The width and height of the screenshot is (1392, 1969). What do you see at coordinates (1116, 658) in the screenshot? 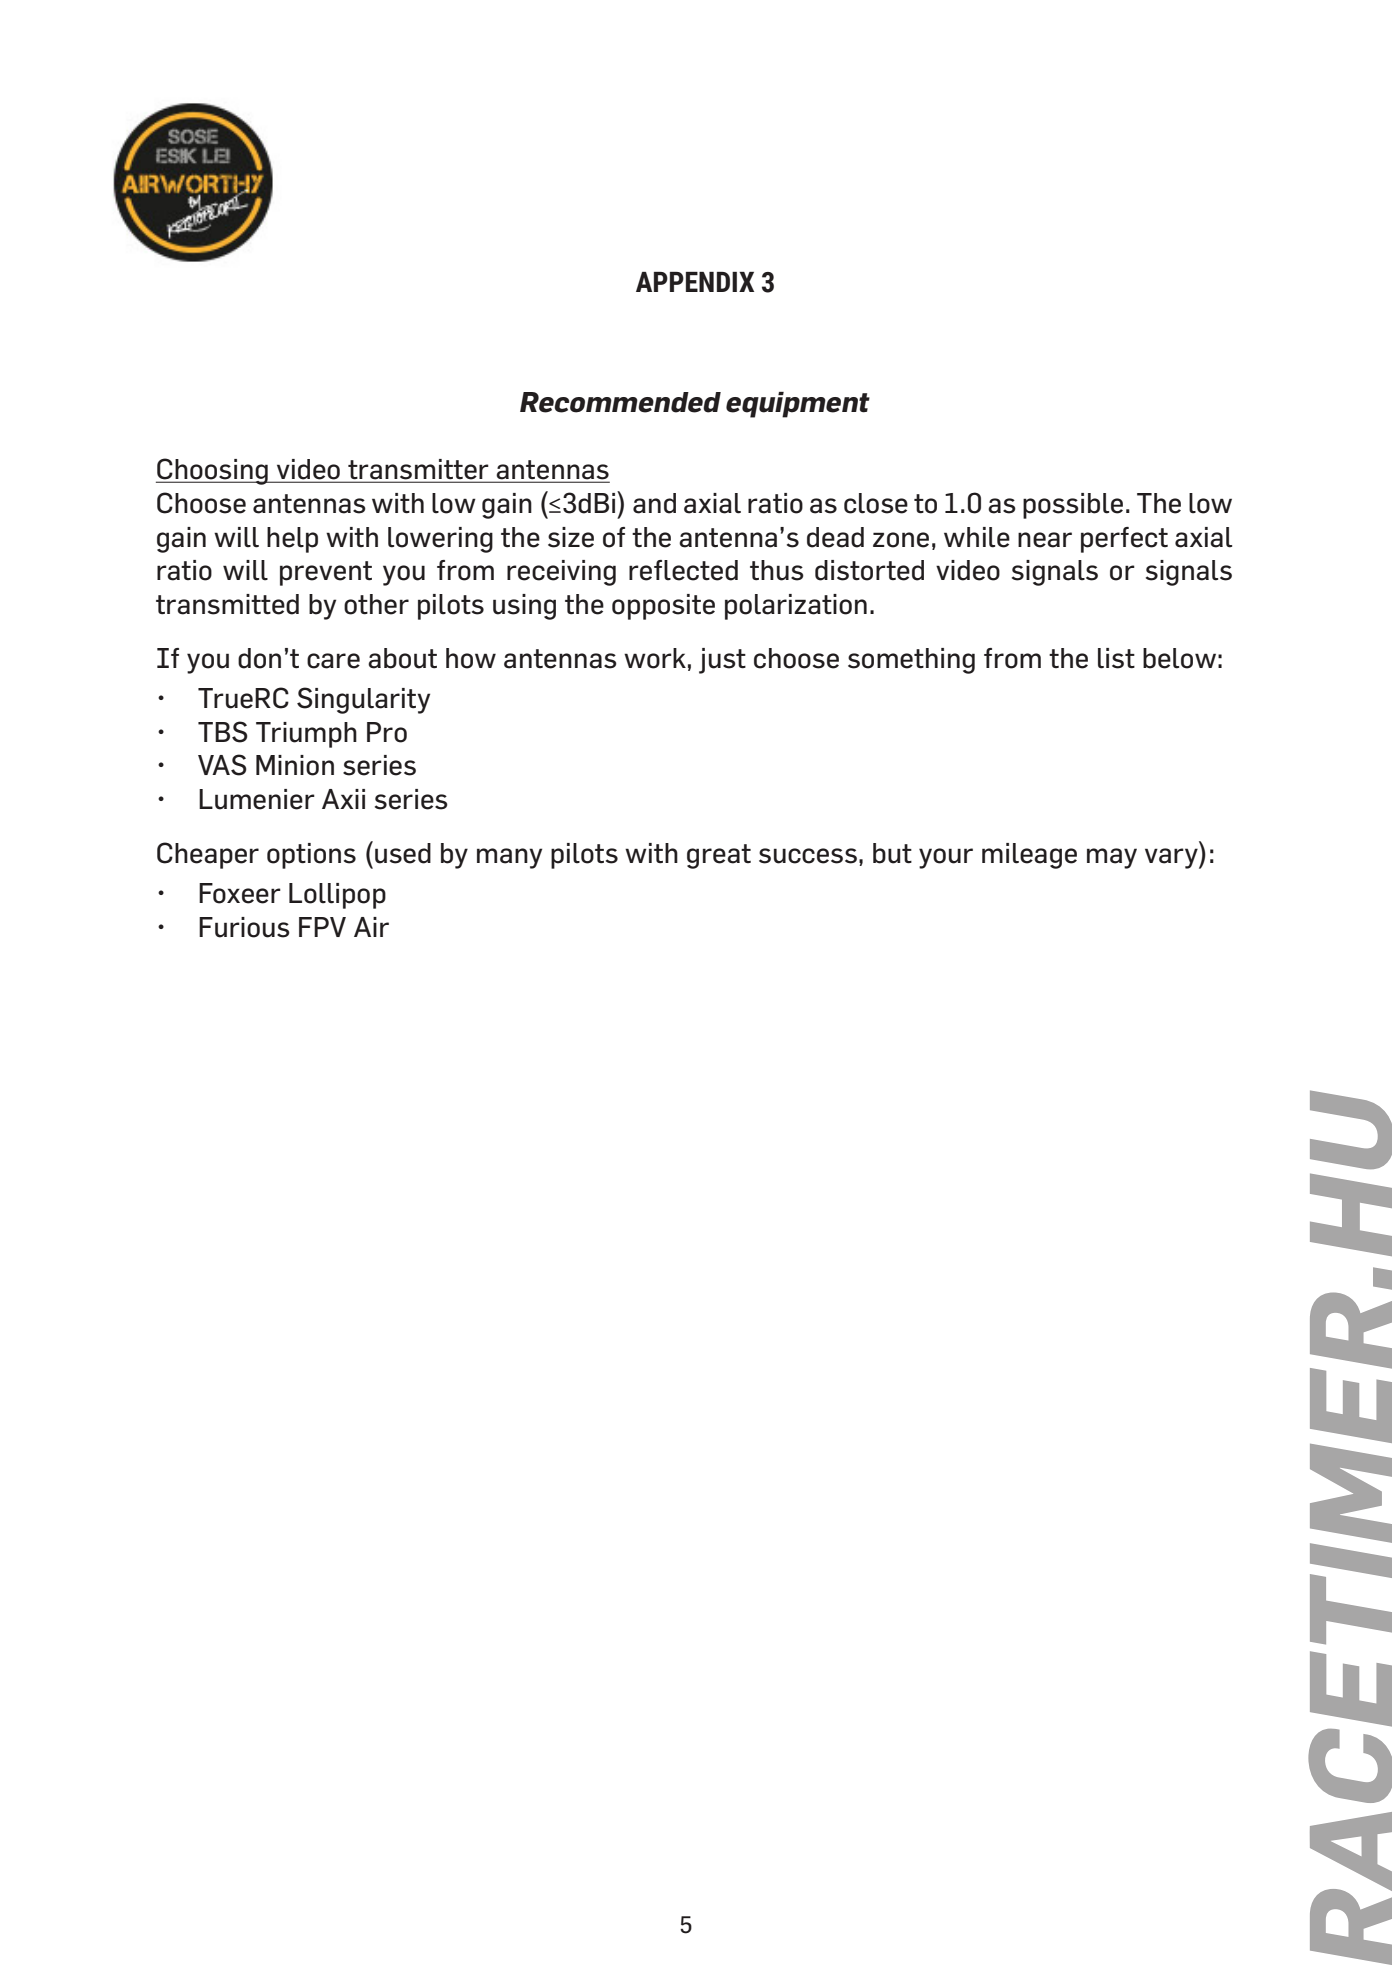
I see `list` at bounding box center [1116, 658].
